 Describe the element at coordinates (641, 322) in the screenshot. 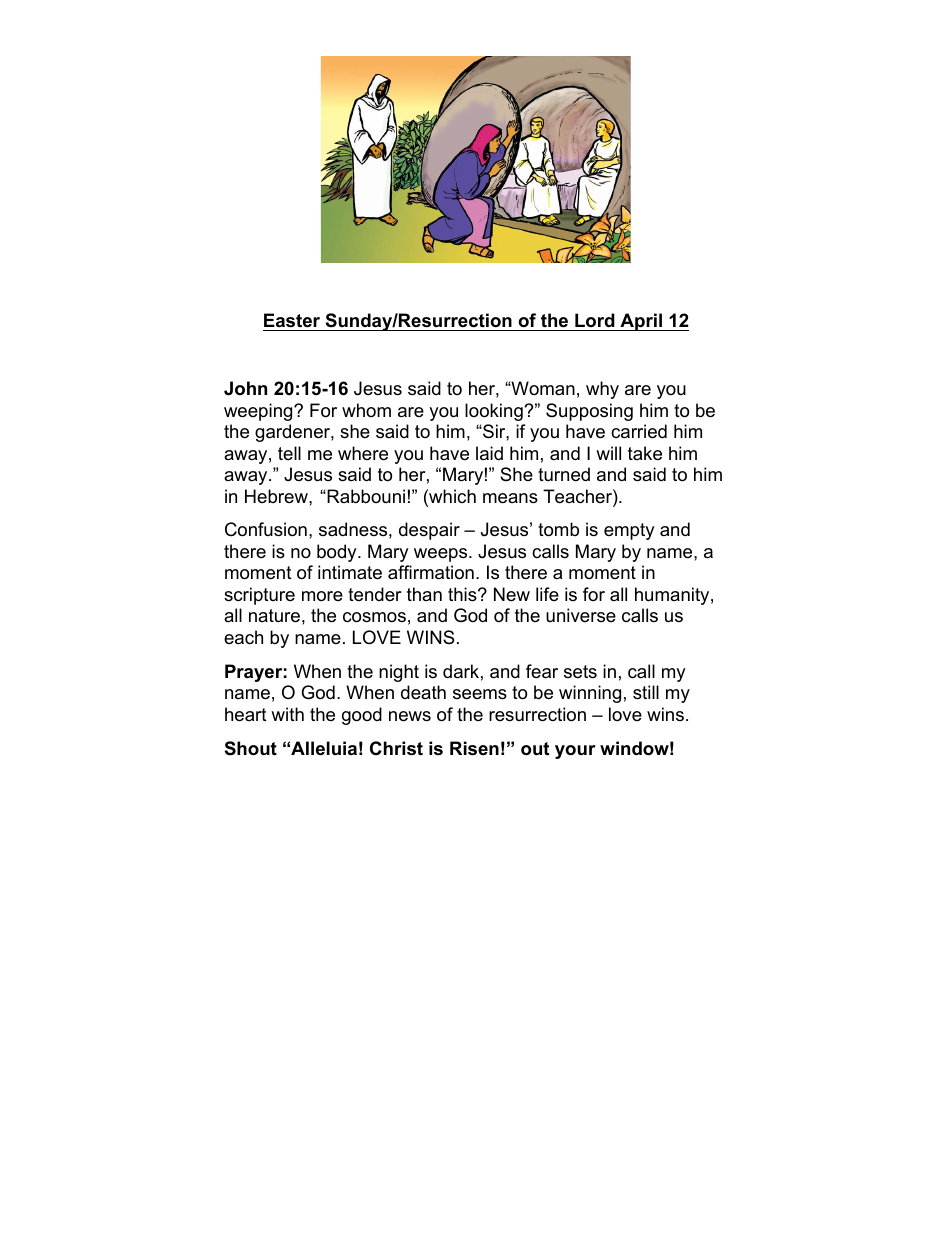

I see `April` at that location.
